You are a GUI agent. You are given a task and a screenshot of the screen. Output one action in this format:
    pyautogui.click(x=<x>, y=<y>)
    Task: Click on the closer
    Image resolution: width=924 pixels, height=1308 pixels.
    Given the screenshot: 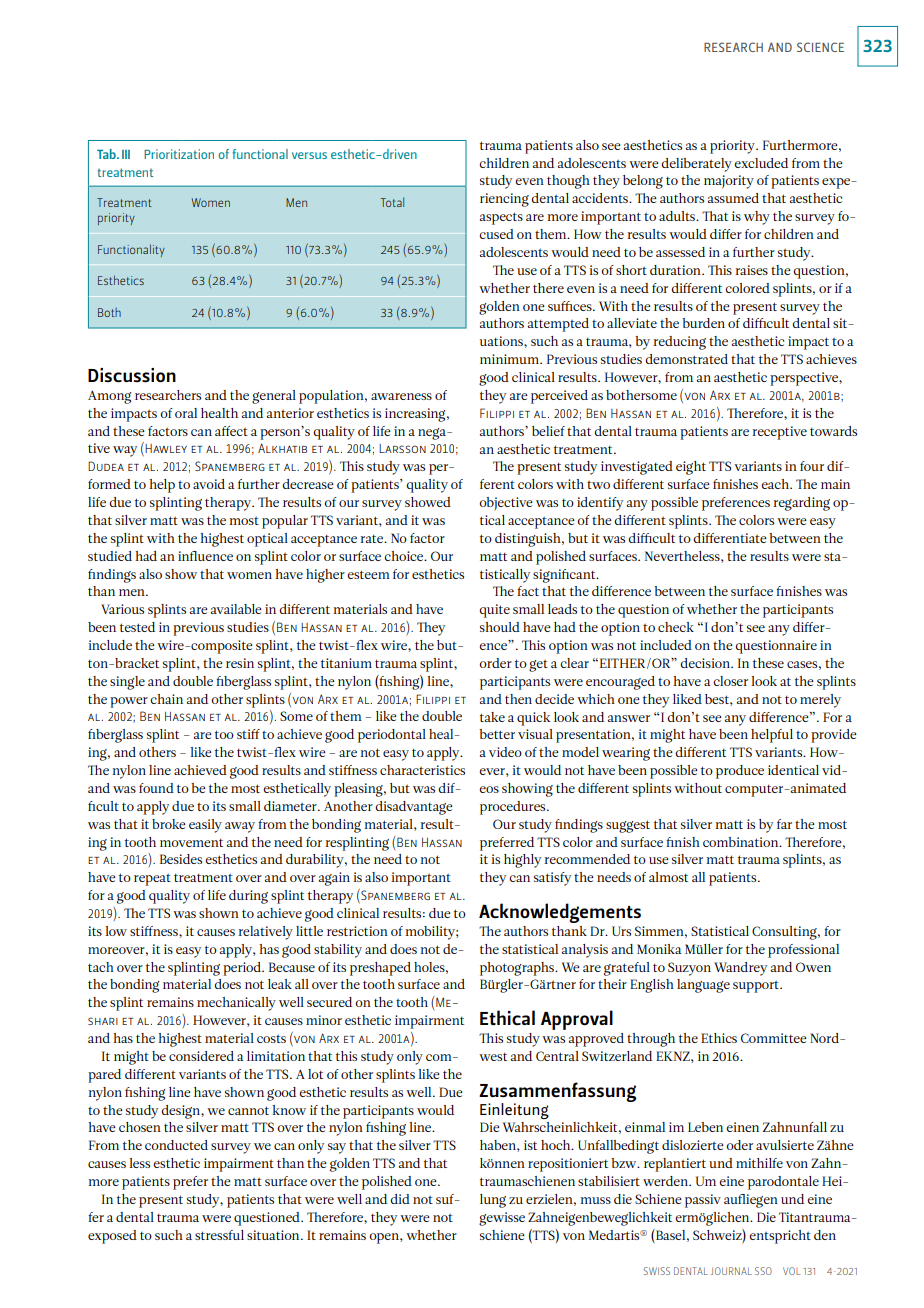 What is the action you would take?
    pyautogui.click(x=730, y=681)
